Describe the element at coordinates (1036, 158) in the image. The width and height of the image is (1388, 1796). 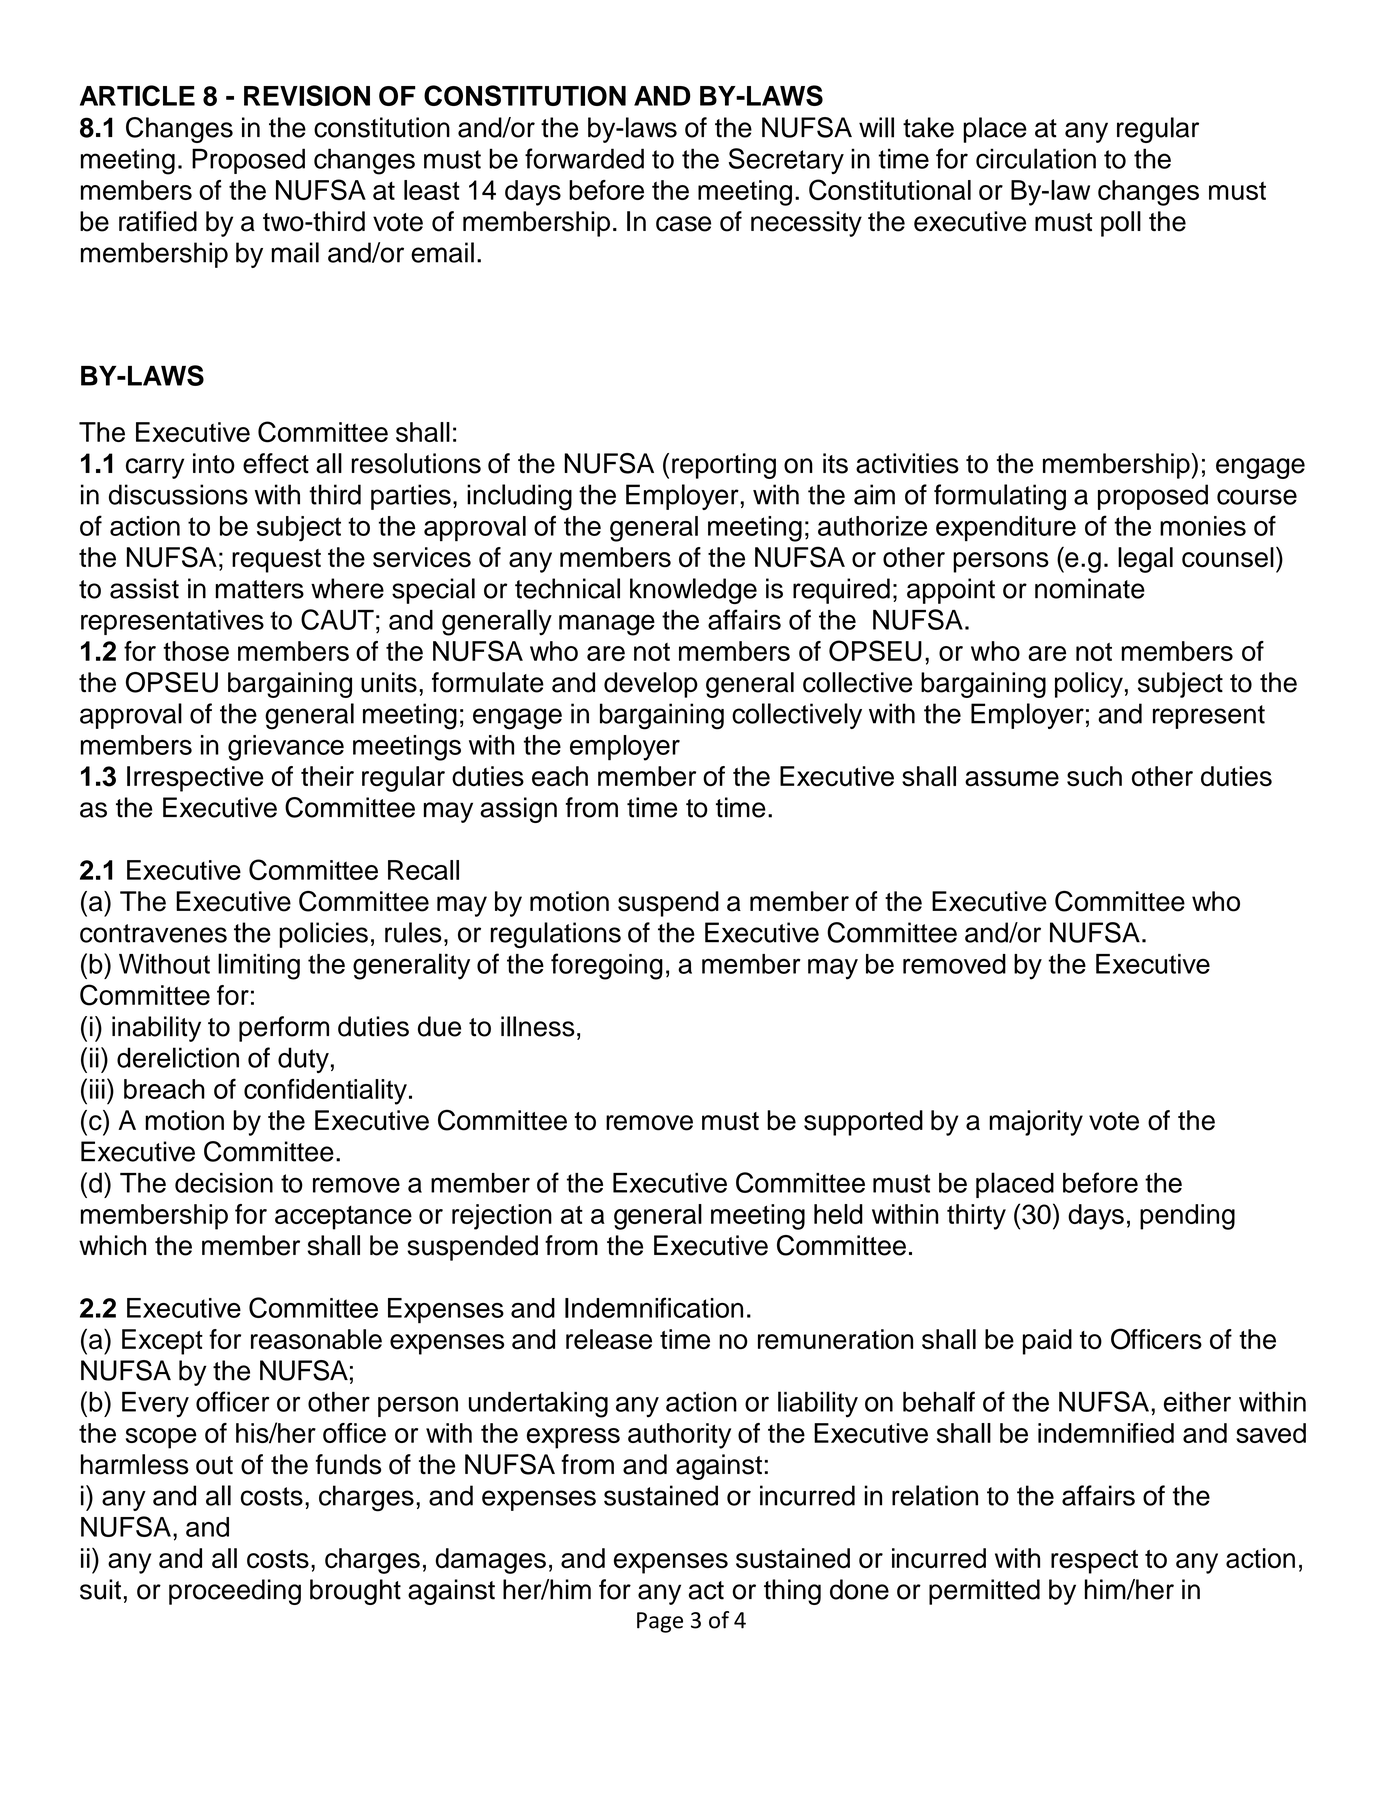
I see `circulation` at that location.
